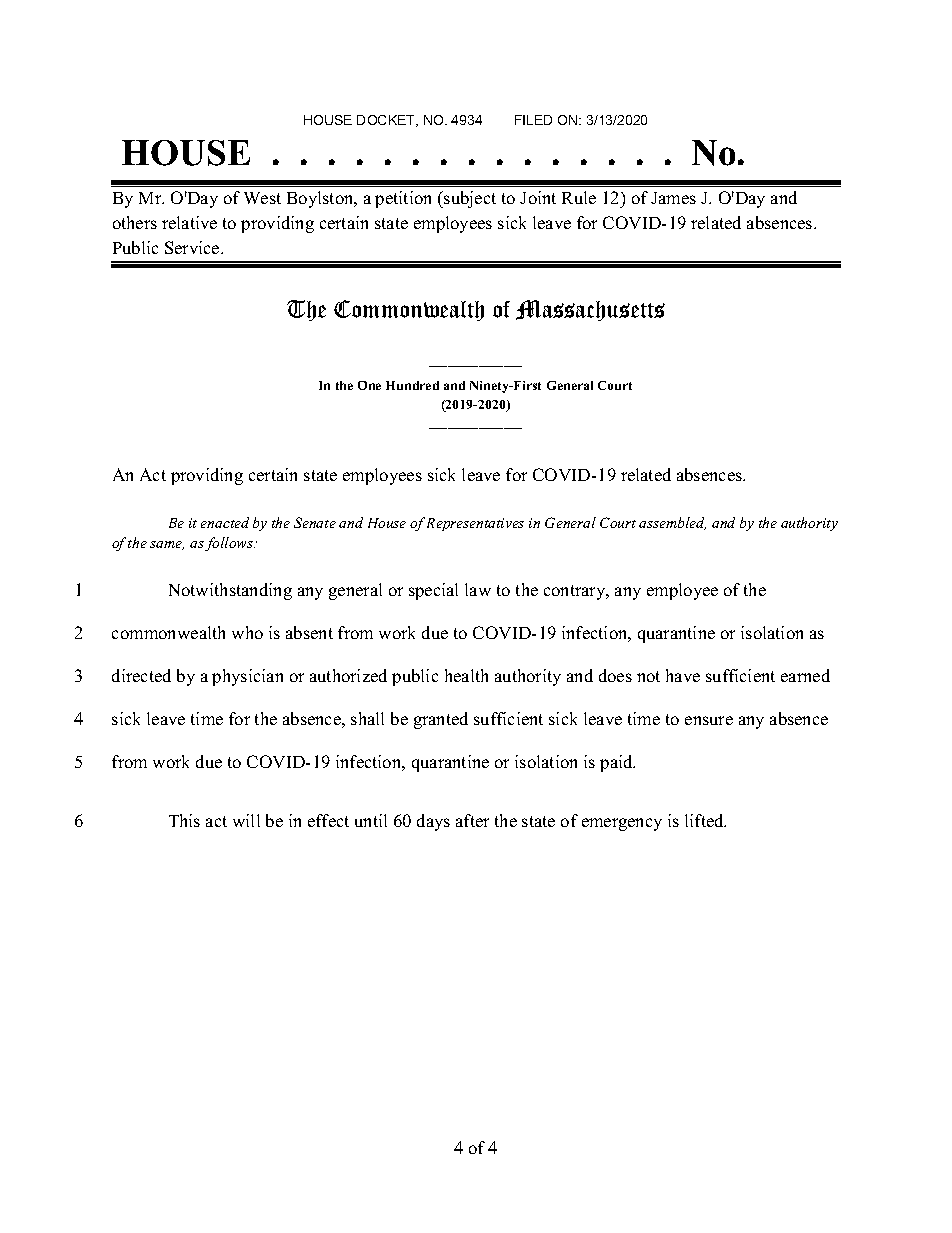  What do you see at coordinates (533, 120) in the screenshot?
I see `FILED` at bounding box center [533, 120].
